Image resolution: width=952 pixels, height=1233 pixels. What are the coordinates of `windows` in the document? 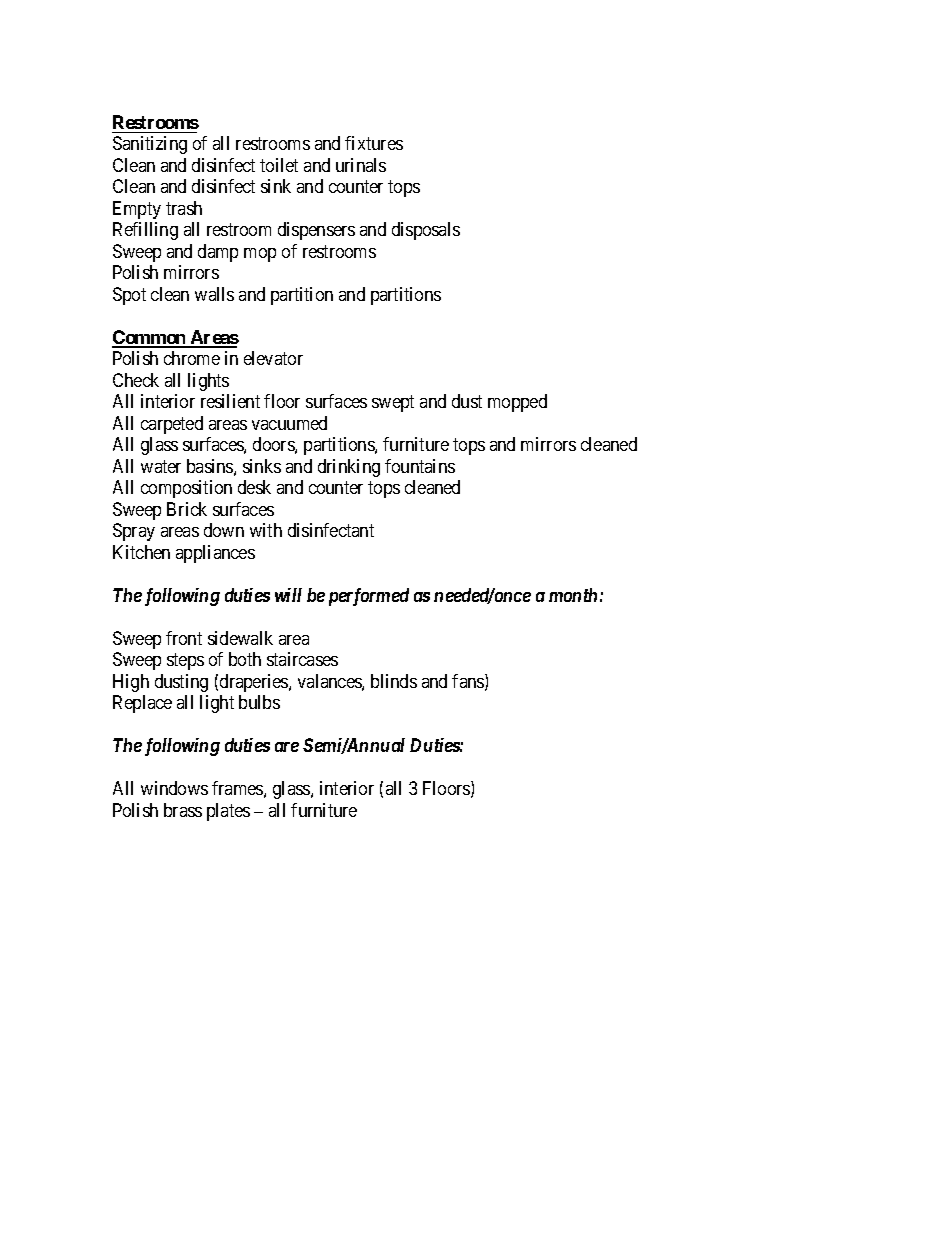 It's located at (174, 788).
